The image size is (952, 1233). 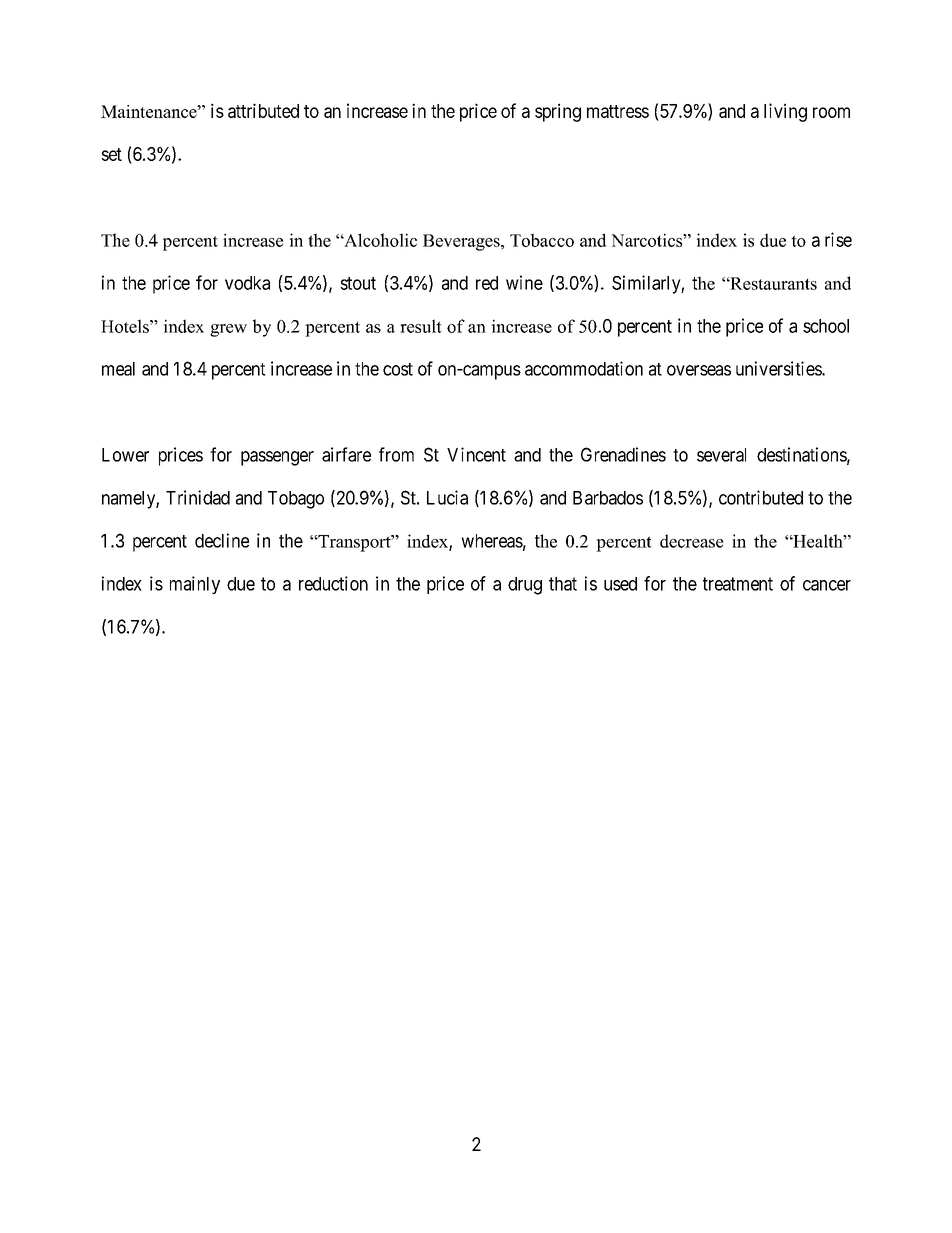 I want to click on grew, so click(x=228, y=330).
